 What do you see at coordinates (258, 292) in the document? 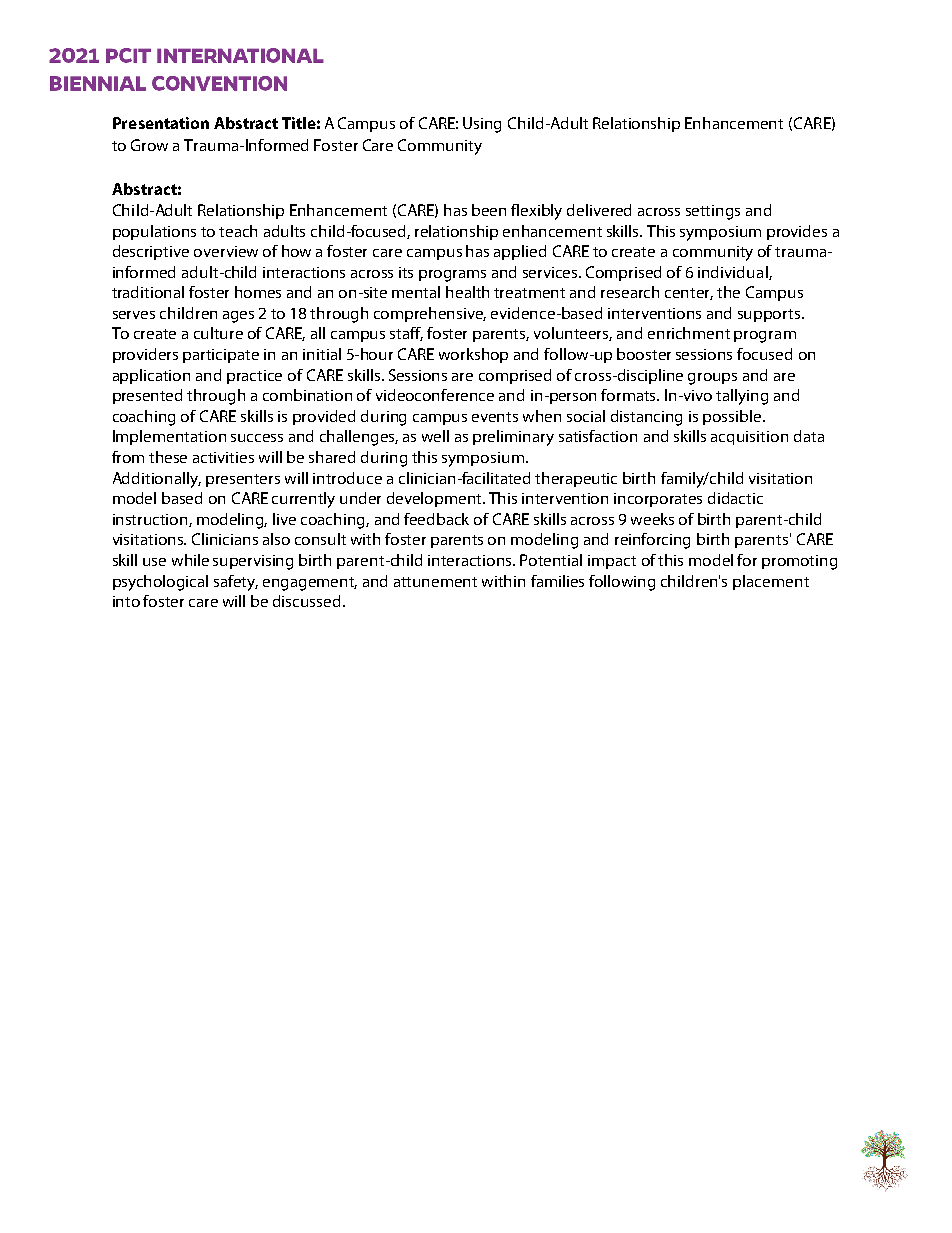
I see `homes` at bounding box center [258, 292].
